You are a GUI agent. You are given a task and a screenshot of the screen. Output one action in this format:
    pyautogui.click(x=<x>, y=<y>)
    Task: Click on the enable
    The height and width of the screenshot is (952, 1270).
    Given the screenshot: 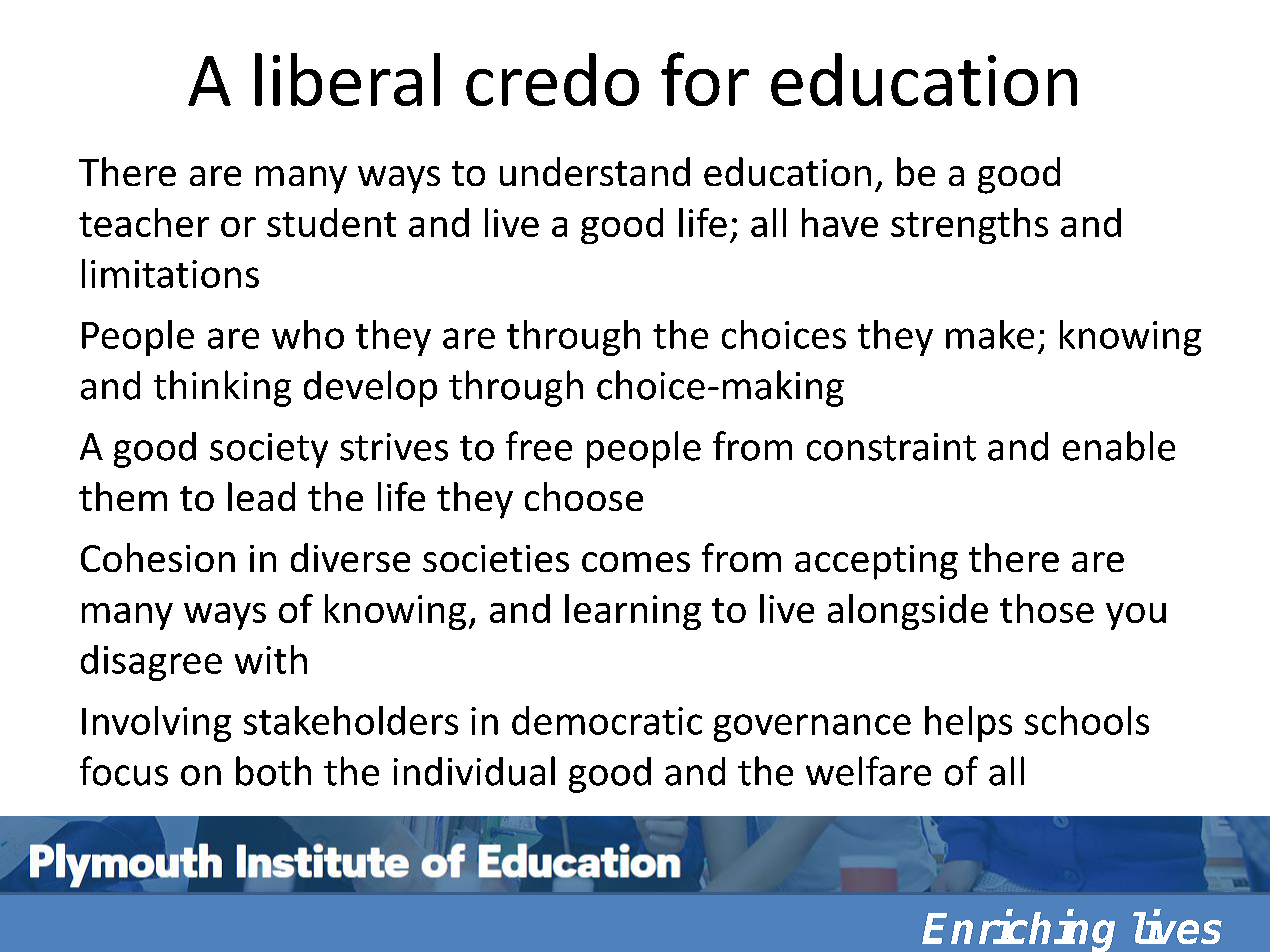 What is the action you would take?
    pyautogui.click(x=1119, y=446)
